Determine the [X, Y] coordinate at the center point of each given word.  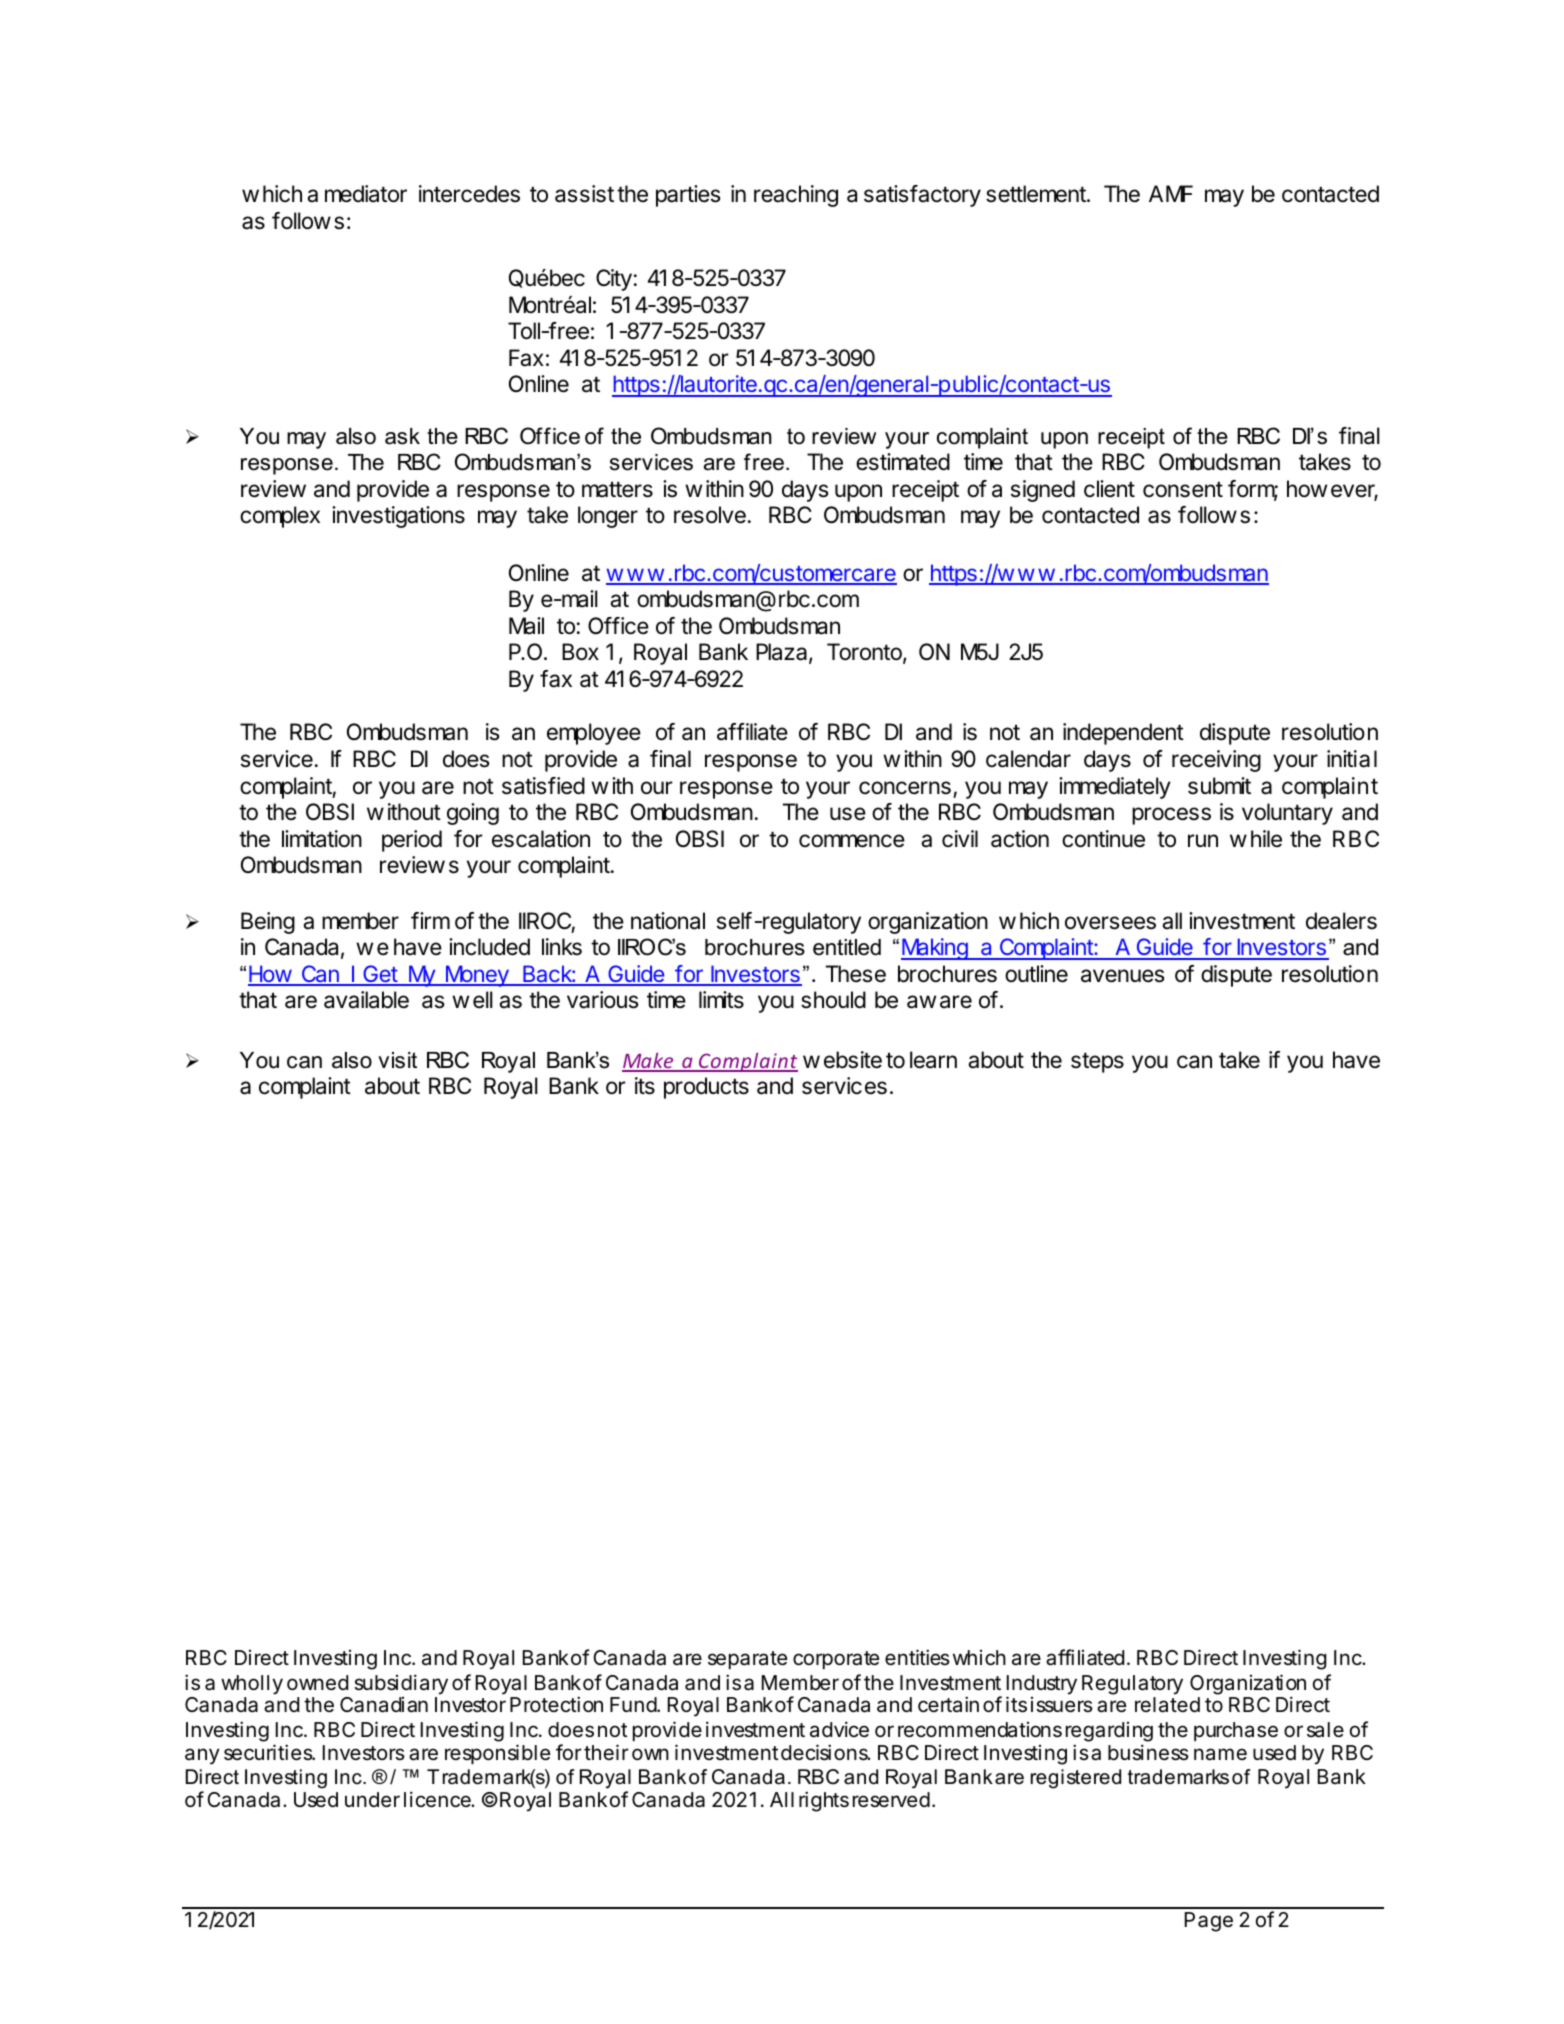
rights [824, 1801]
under [372, 1800]
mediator [366, 194]
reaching [796, 196]
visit [397, 1060]
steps [1097, 1062]
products [706, 1088]
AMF [1171, 193]
